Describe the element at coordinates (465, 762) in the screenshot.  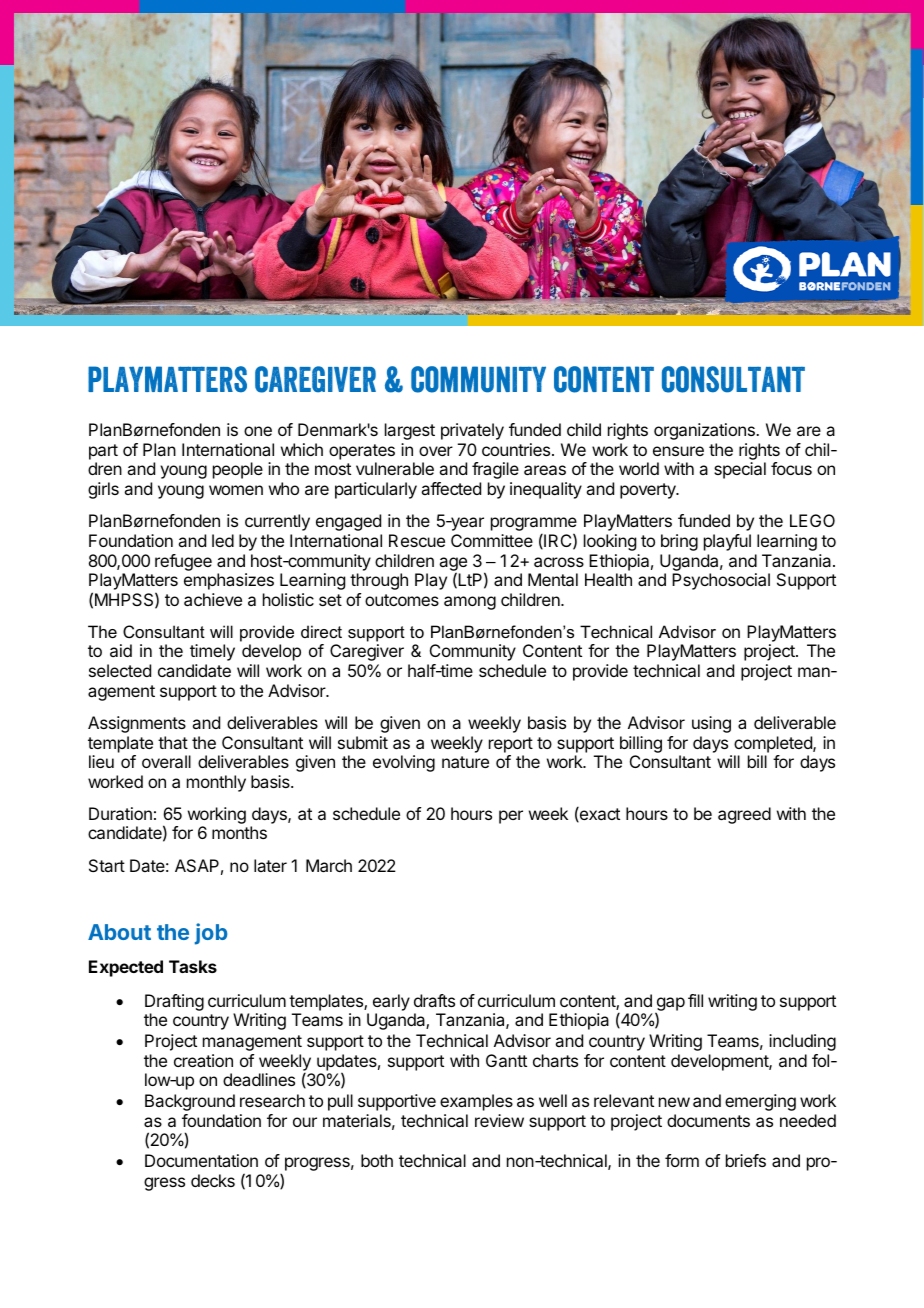
I see `nature` at that location.
